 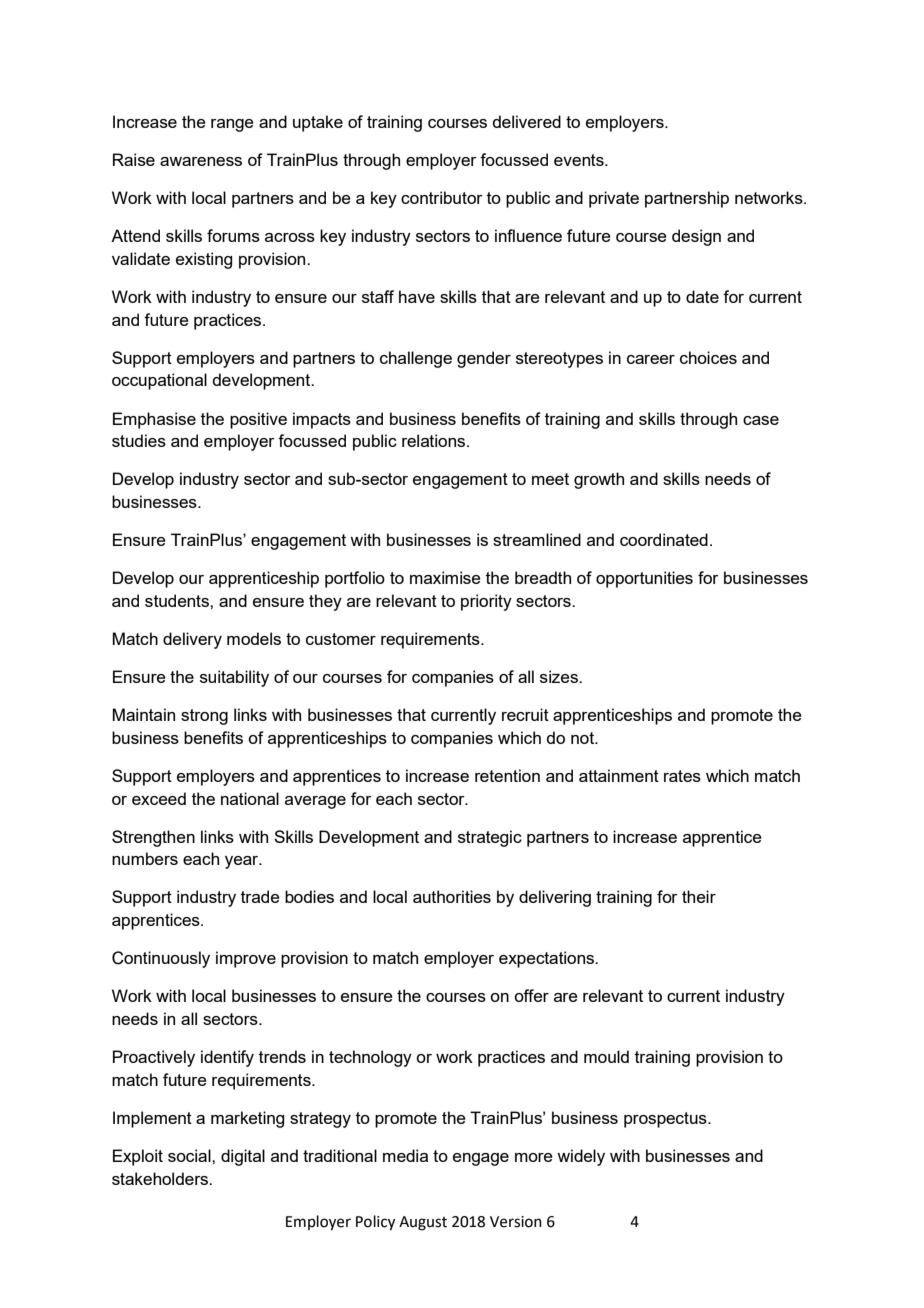 What do you see at coordinates (234, 678) in the screenshot?
I see `suitability` at bounding box center [234, 678].
